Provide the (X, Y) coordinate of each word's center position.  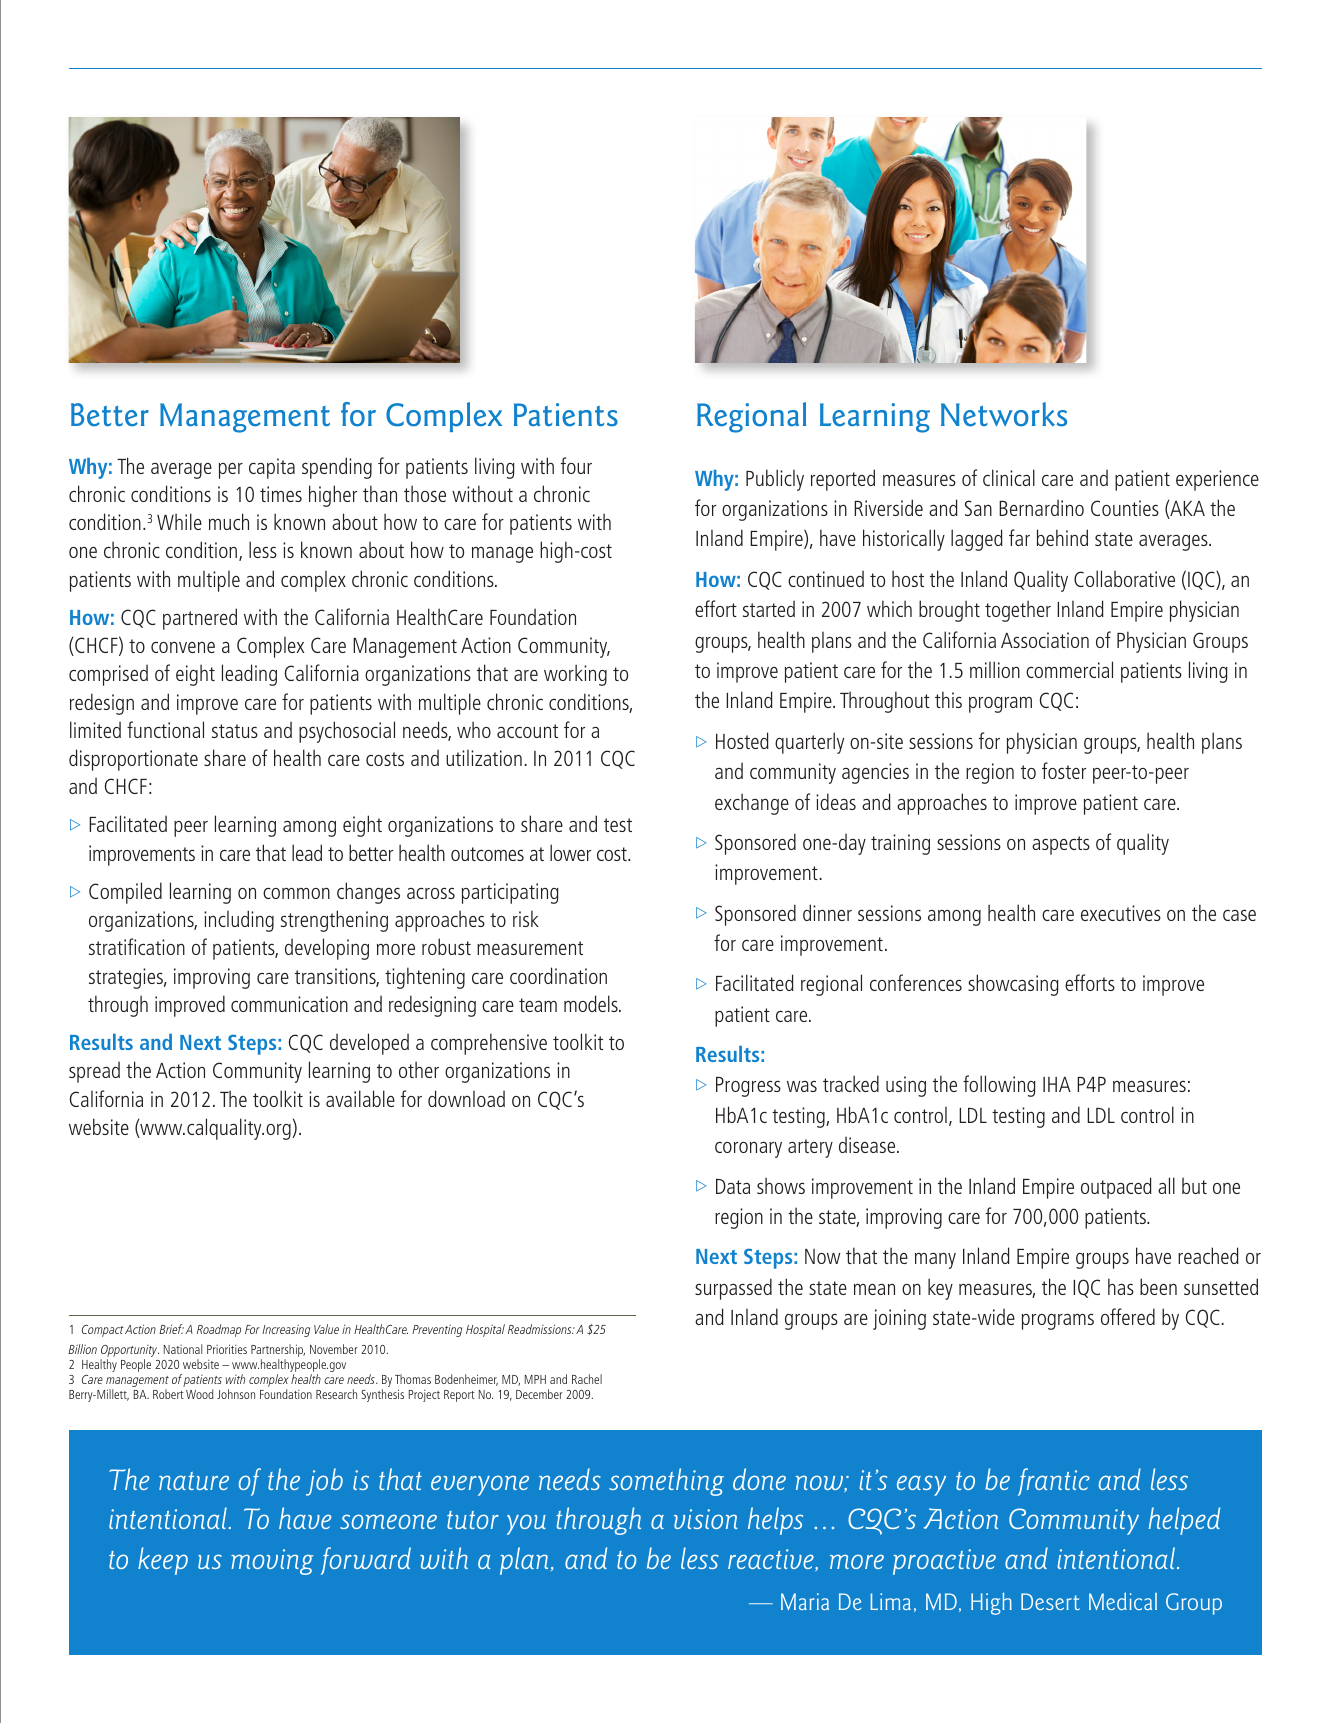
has (1121, 1286)
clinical (1009, 477)
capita (272, 468)
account (527, 731)
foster (1064, 770)
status (235, 731)
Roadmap (219, 1330)
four (576, 465)
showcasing (1013, 985)
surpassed (733, 1289)
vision (706, 1519)
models (592, 1003)
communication (289, 1004)
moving (272, 1562)
